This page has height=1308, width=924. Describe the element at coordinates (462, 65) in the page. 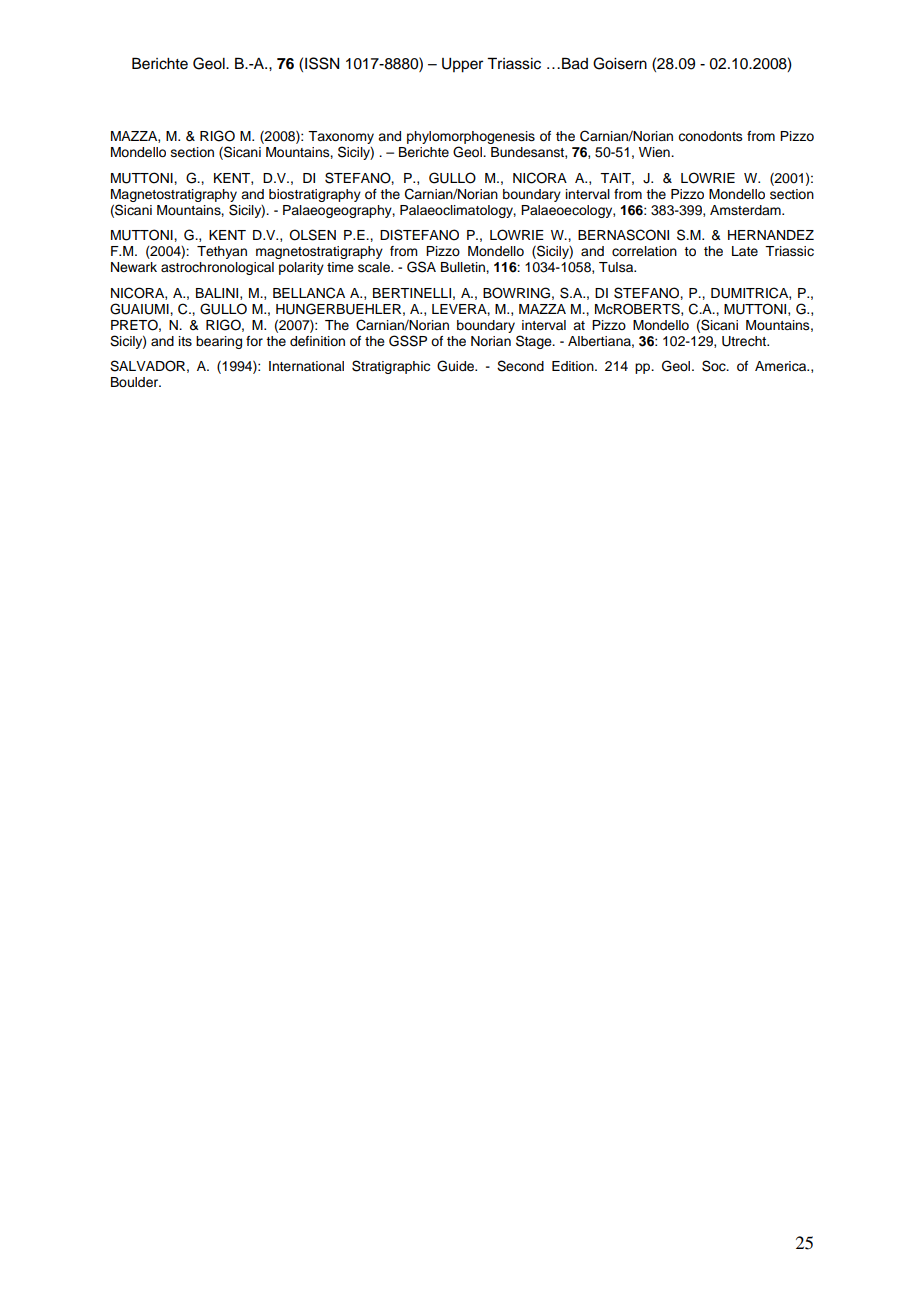

I see `Upper` at that location.
